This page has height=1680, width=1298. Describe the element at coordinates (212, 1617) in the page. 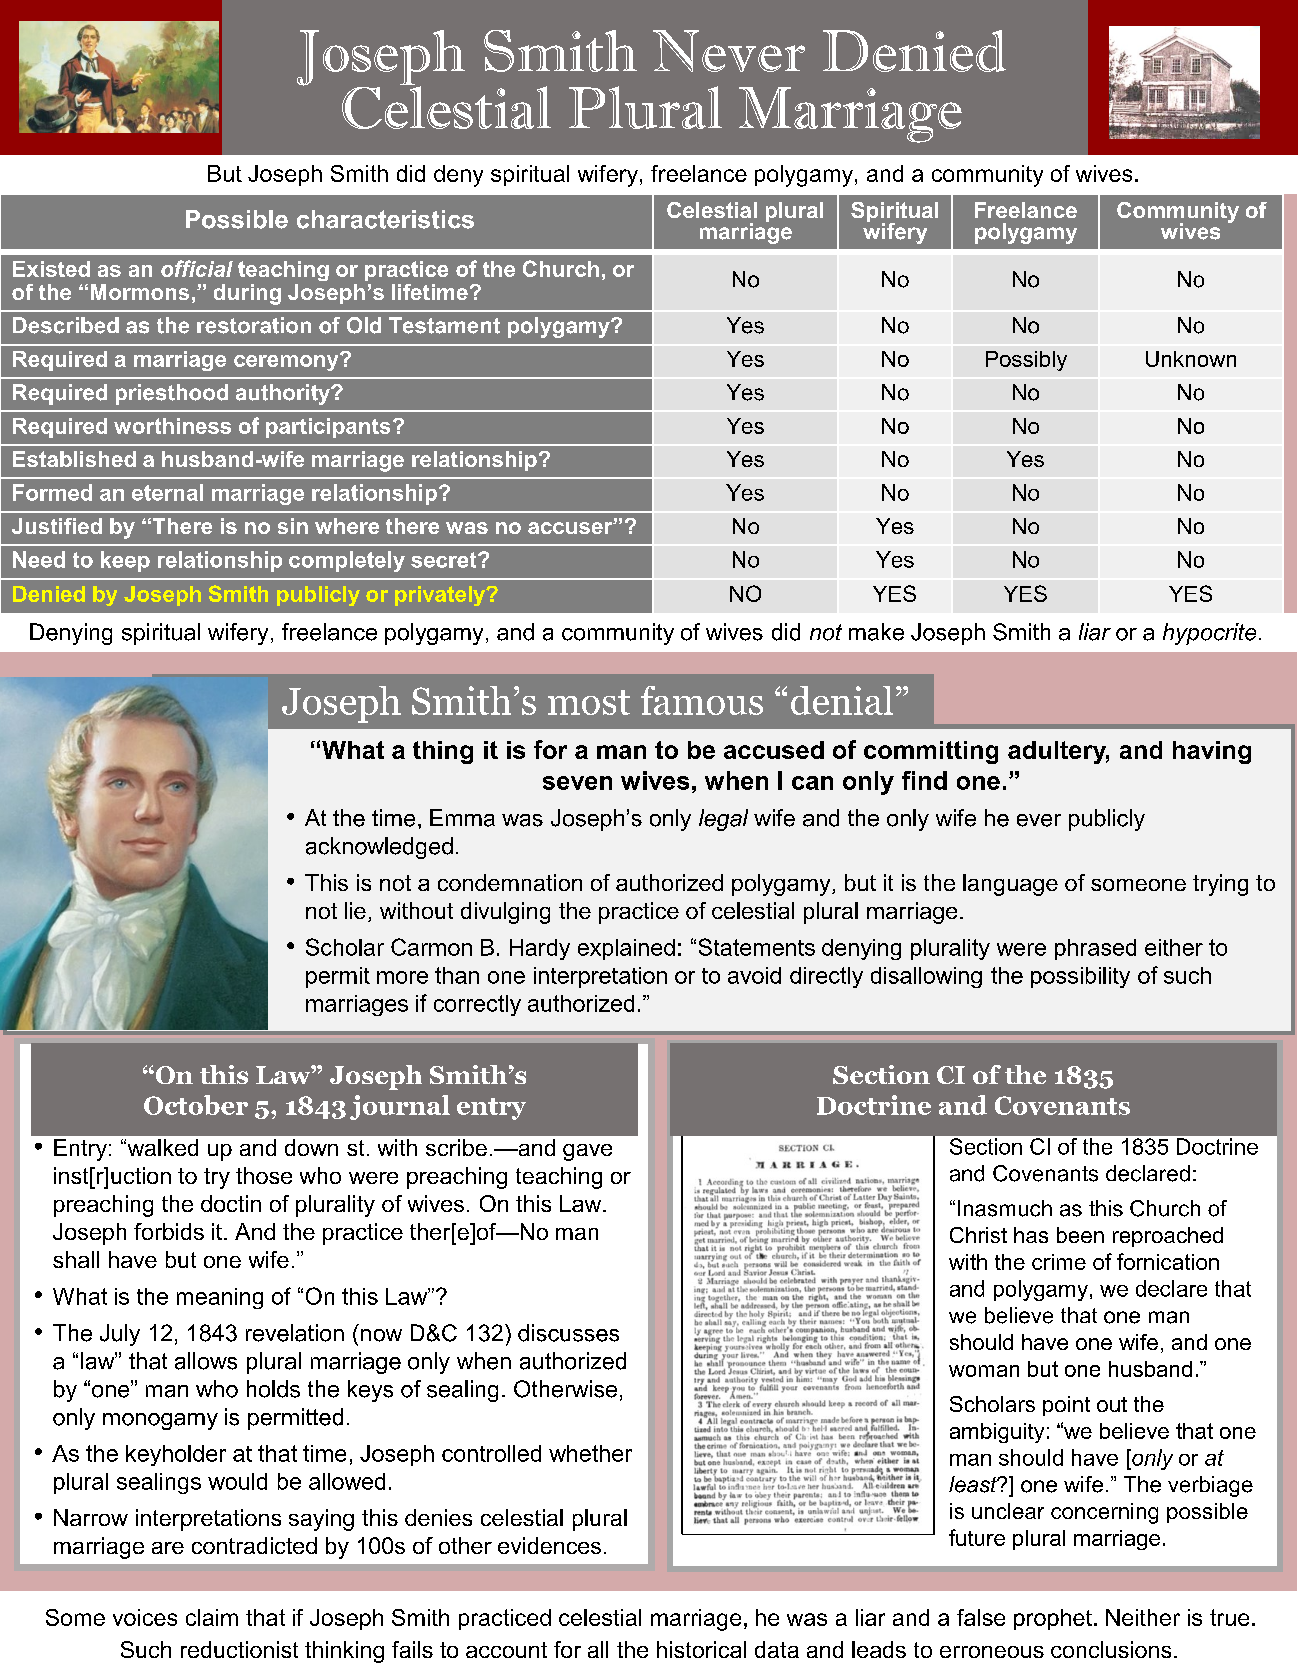

I see `claim` at that location.
